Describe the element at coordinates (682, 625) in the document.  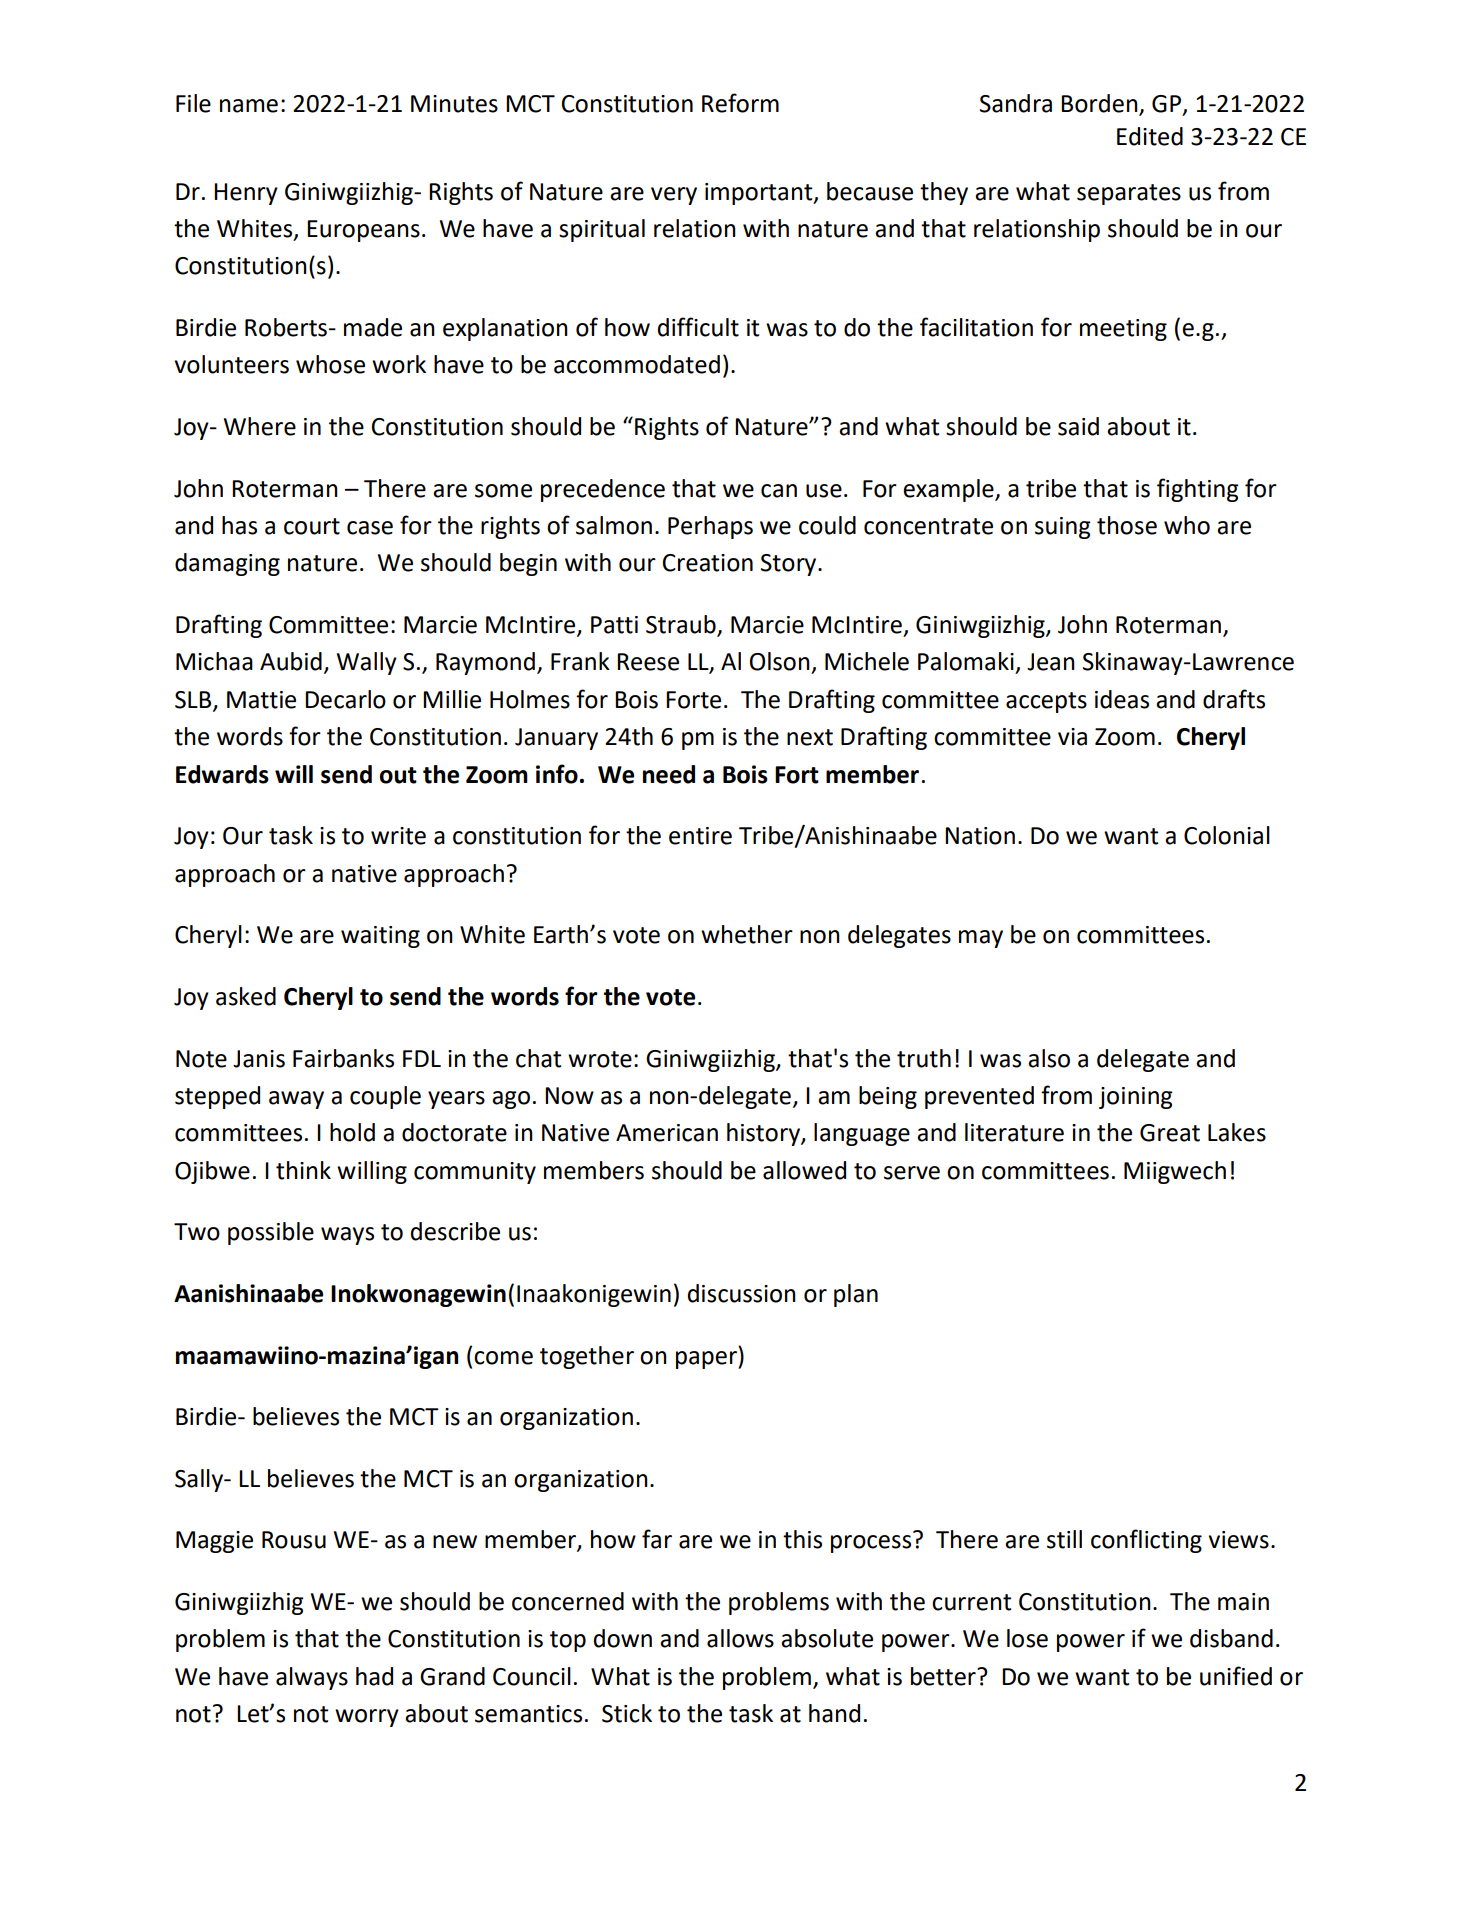
I see `Straub` at that location.
